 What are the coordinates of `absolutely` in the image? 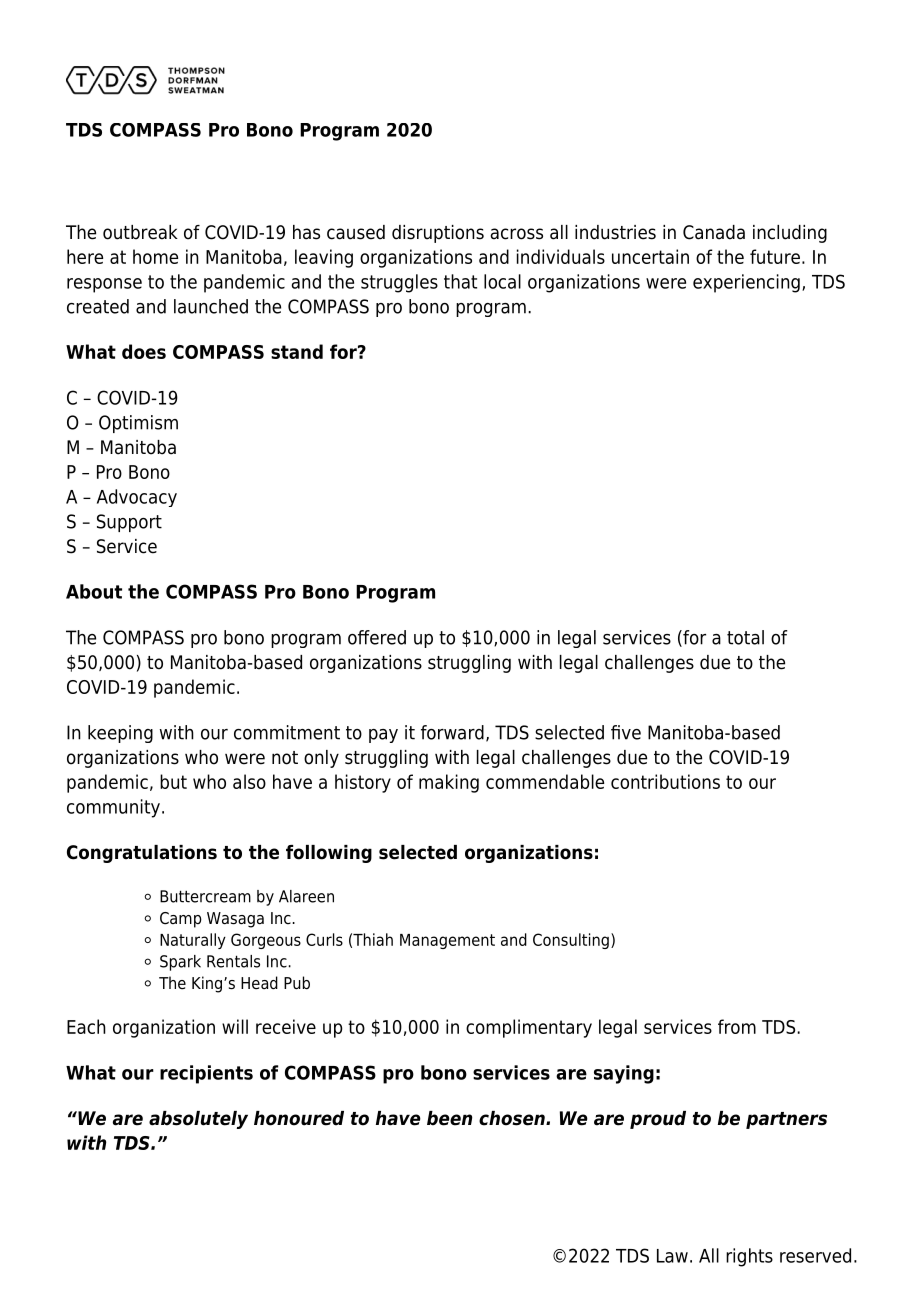 It's located at (198, 1120).
